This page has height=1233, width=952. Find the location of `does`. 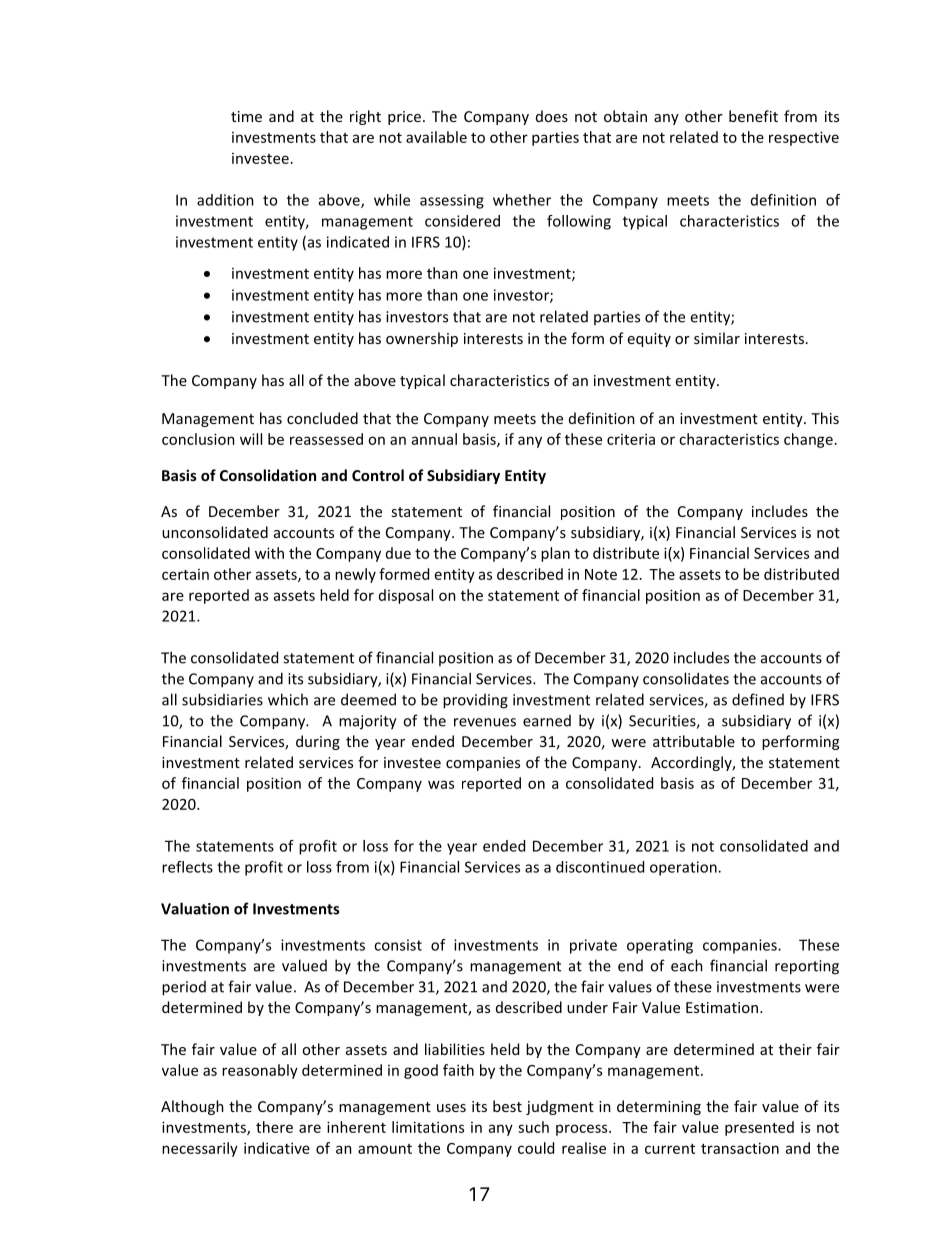

does is located at coordinates (552, 116).
